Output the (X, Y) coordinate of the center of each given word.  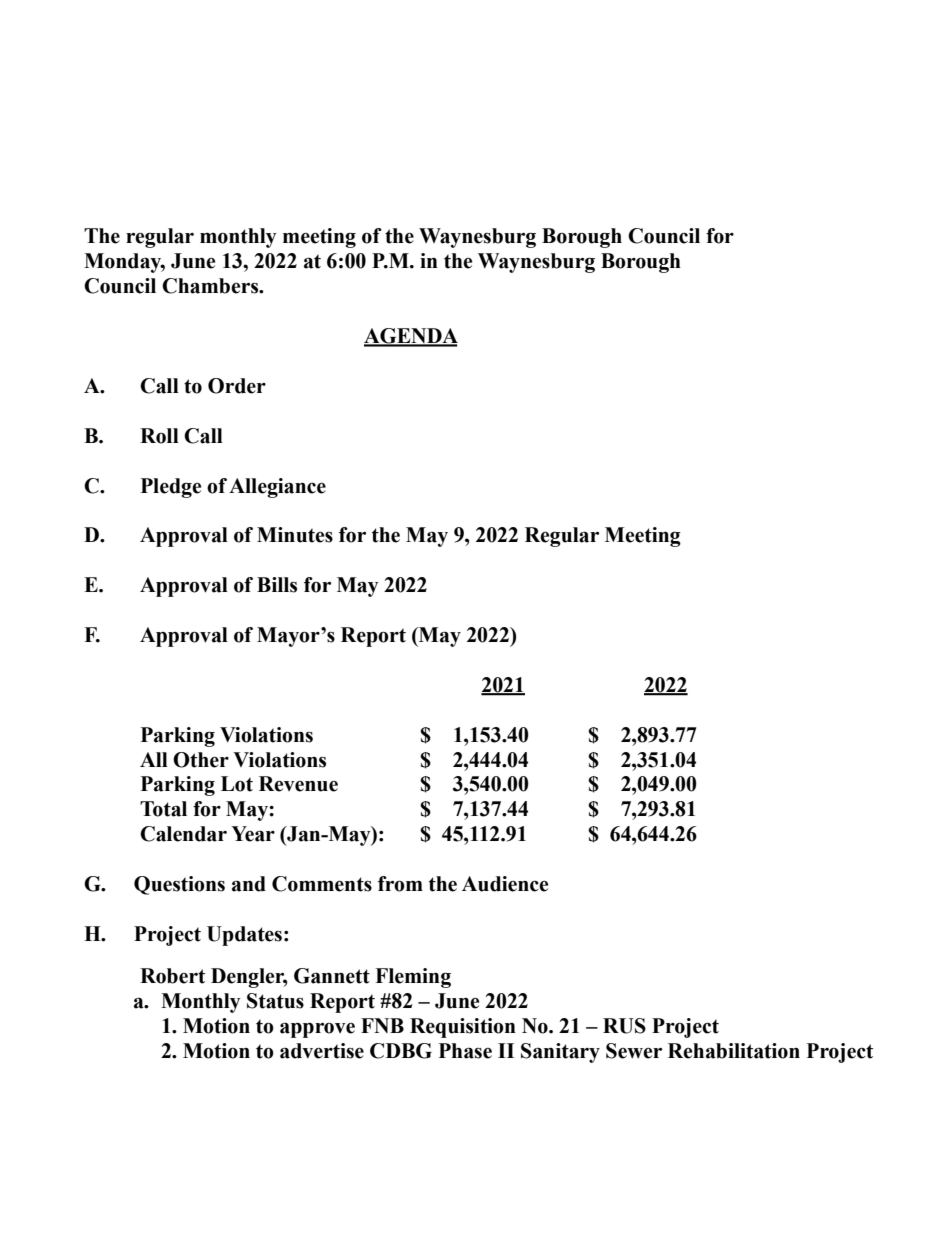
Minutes (295, 535)
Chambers (211, 286)
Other (201, 760)
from (400, 884)
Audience (505, 884)
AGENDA (411, 337)
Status (275, 1001)
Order (237, 386)
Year (253, 834)
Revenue (298, 784)
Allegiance (277, 488)
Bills (277, 585)
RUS (624, 1026)
